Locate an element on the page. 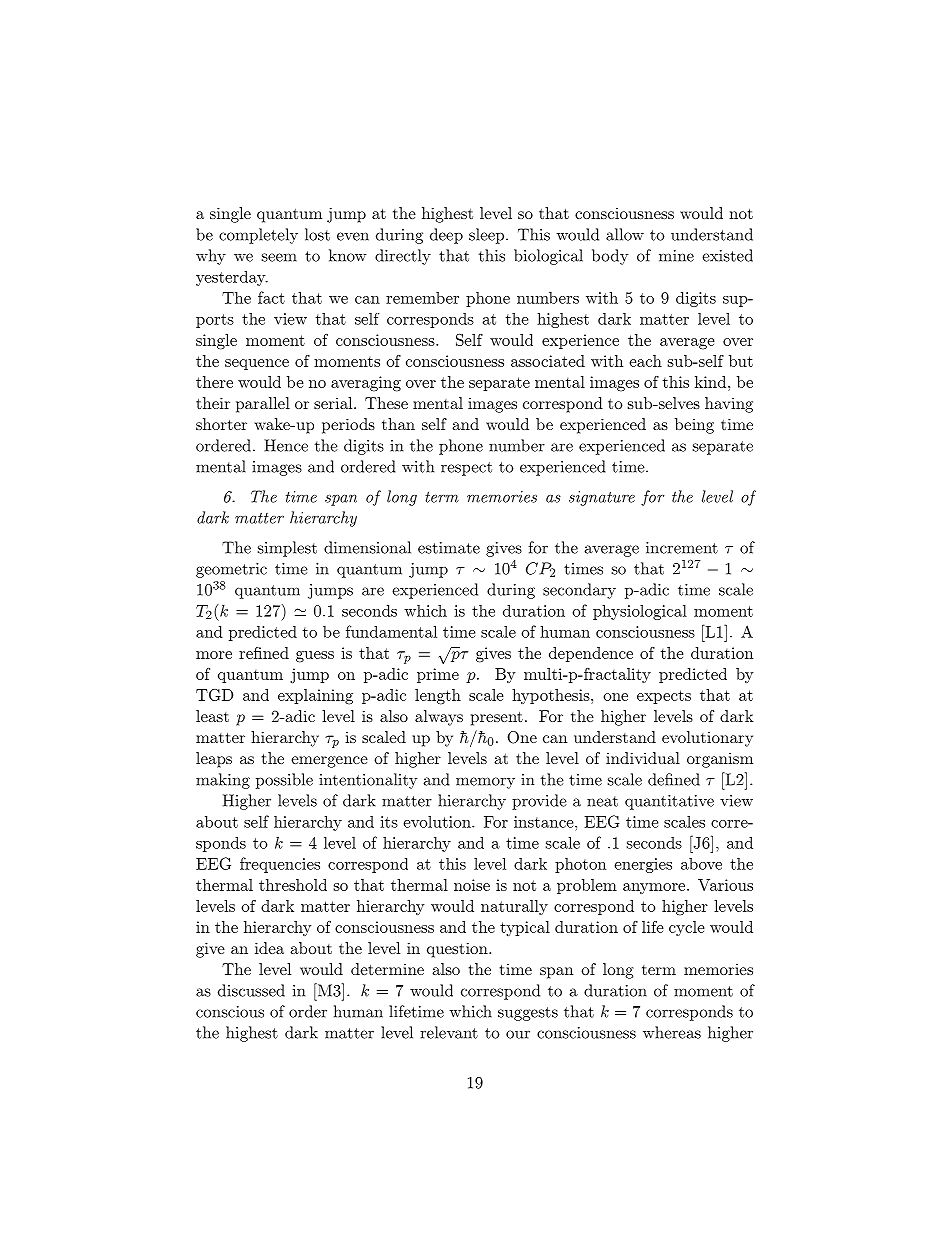  above is located at coordinates (701, 864).
